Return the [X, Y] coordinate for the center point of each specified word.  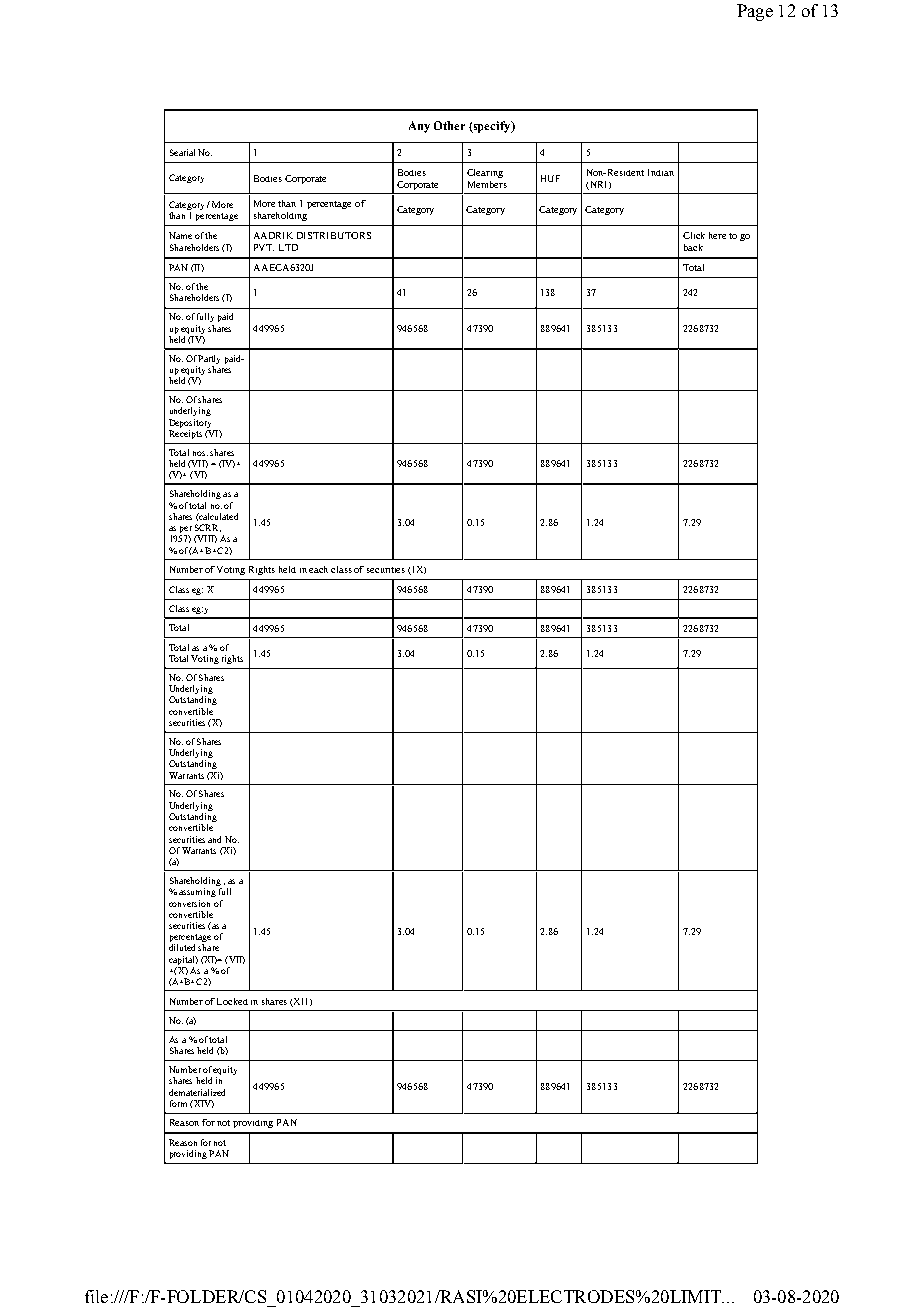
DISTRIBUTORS [334, 235]
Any [419, 127]
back [693, 247]
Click [694, 235]
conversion [189, 903]
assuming [197, 892]
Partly [209, 359]
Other [449, 125]
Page [755, 12]
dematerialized [197, 1092]
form [178, 1103]
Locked [232, 1001]
